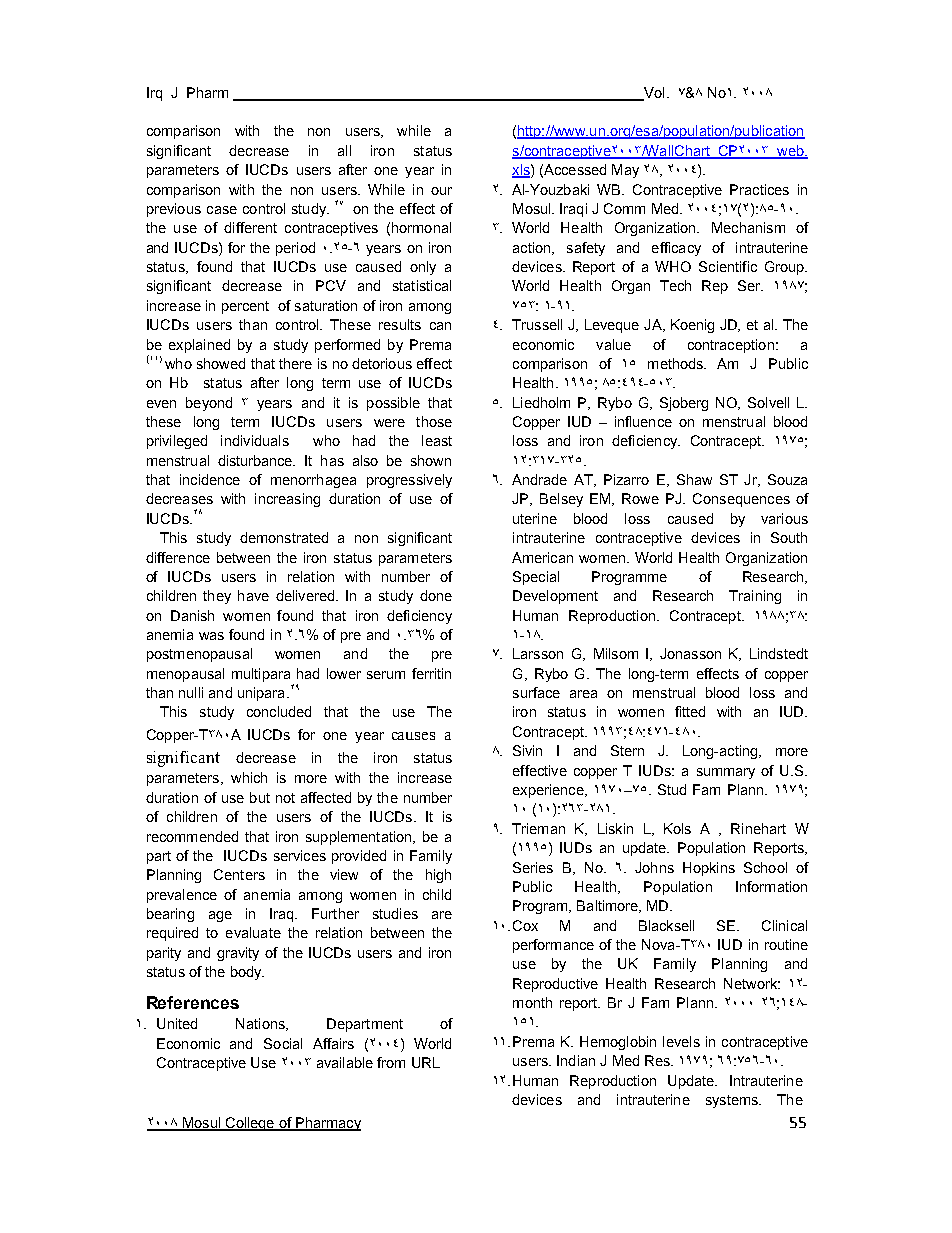 Image resolution: width=952 pixels, height=1233 pixels. I want to click on Irq, so click(154, 94).
